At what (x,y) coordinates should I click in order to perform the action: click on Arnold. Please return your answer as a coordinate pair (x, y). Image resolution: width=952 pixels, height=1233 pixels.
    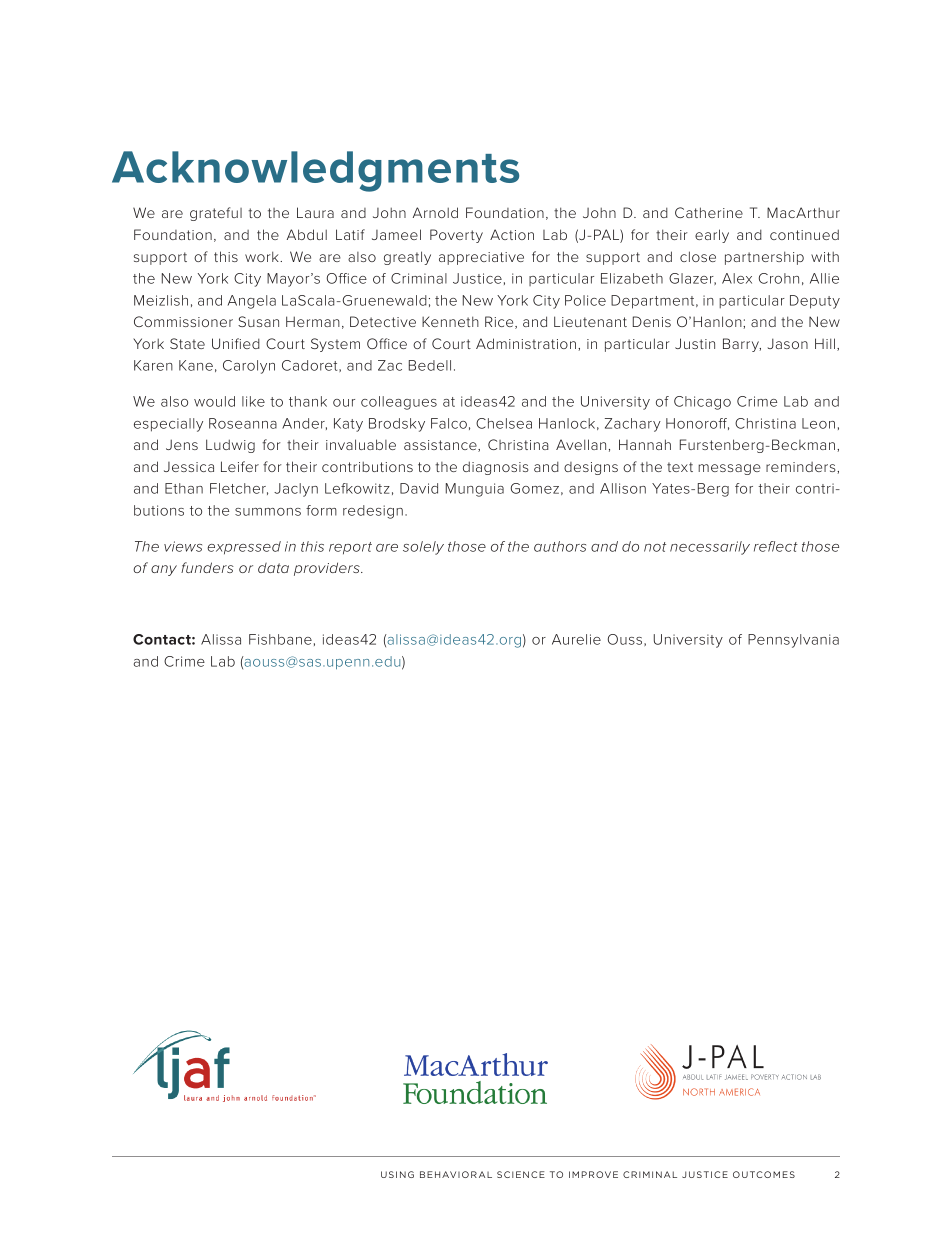
    Looking at the image, I should click on (435, 212).
